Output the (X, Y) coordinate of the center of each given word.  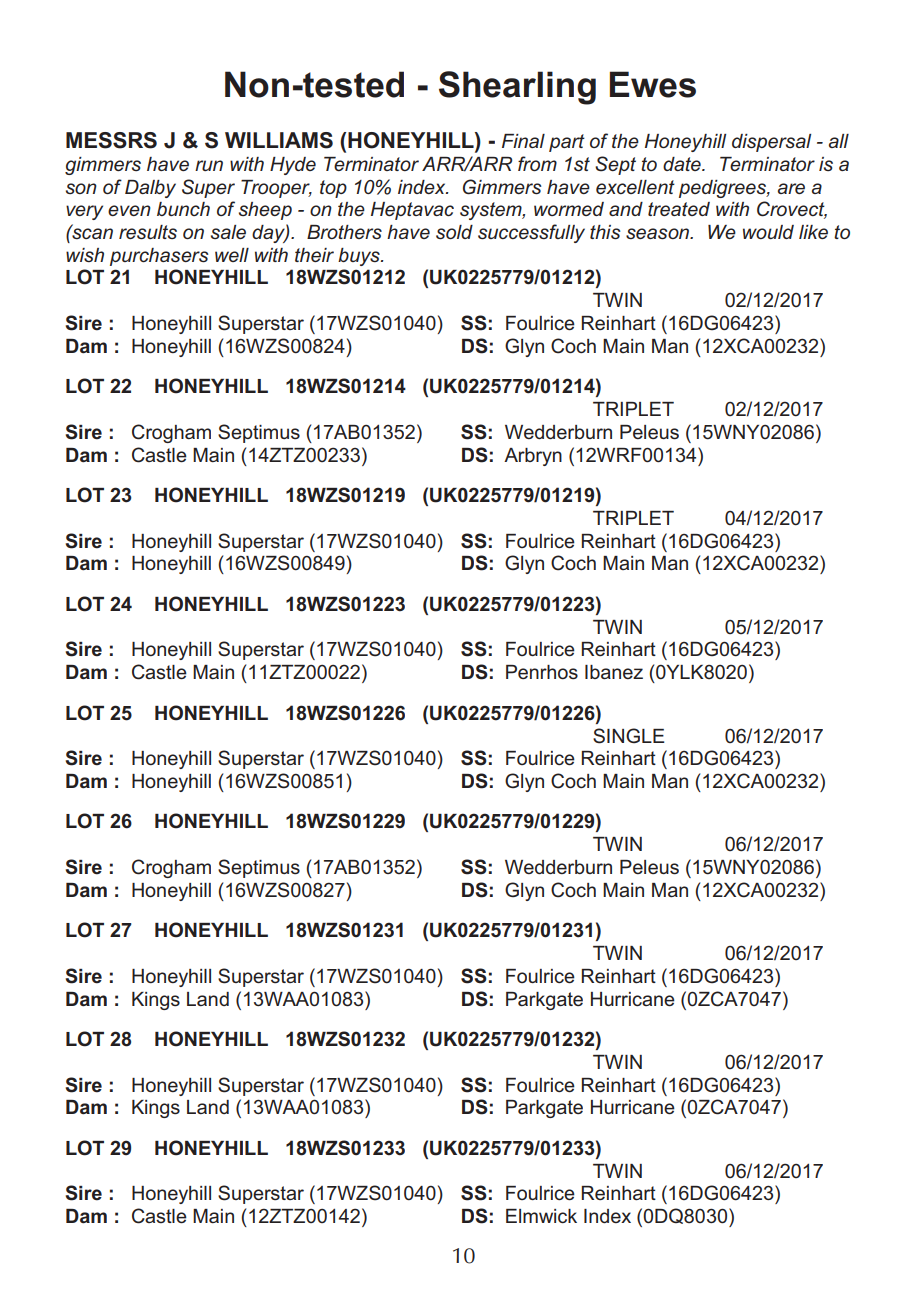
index (423, 187)
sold (454, 232)
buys (360, 257)
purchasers (159, 257)
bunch (183, 209)
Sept (615, 165)
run (209, 165)
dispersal (771, 143)
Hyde (293, 166)
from (537, 163)
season (659, 233)
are (791, 188)
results (148, 232)
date (683, 164)
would (768, 232)
